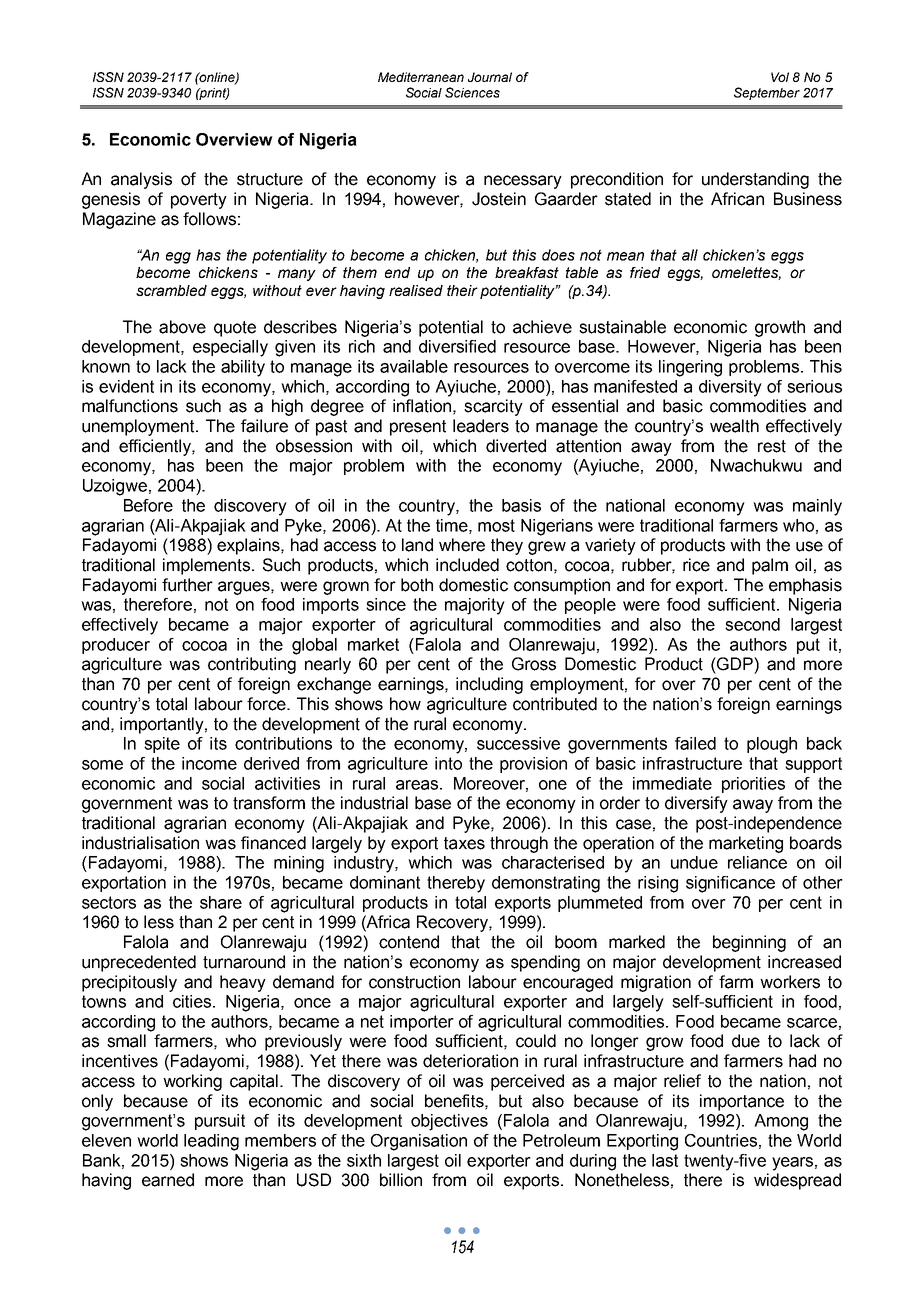  Describe the element at coordinates (148, 505) in the page. I see `Before` at that location.
